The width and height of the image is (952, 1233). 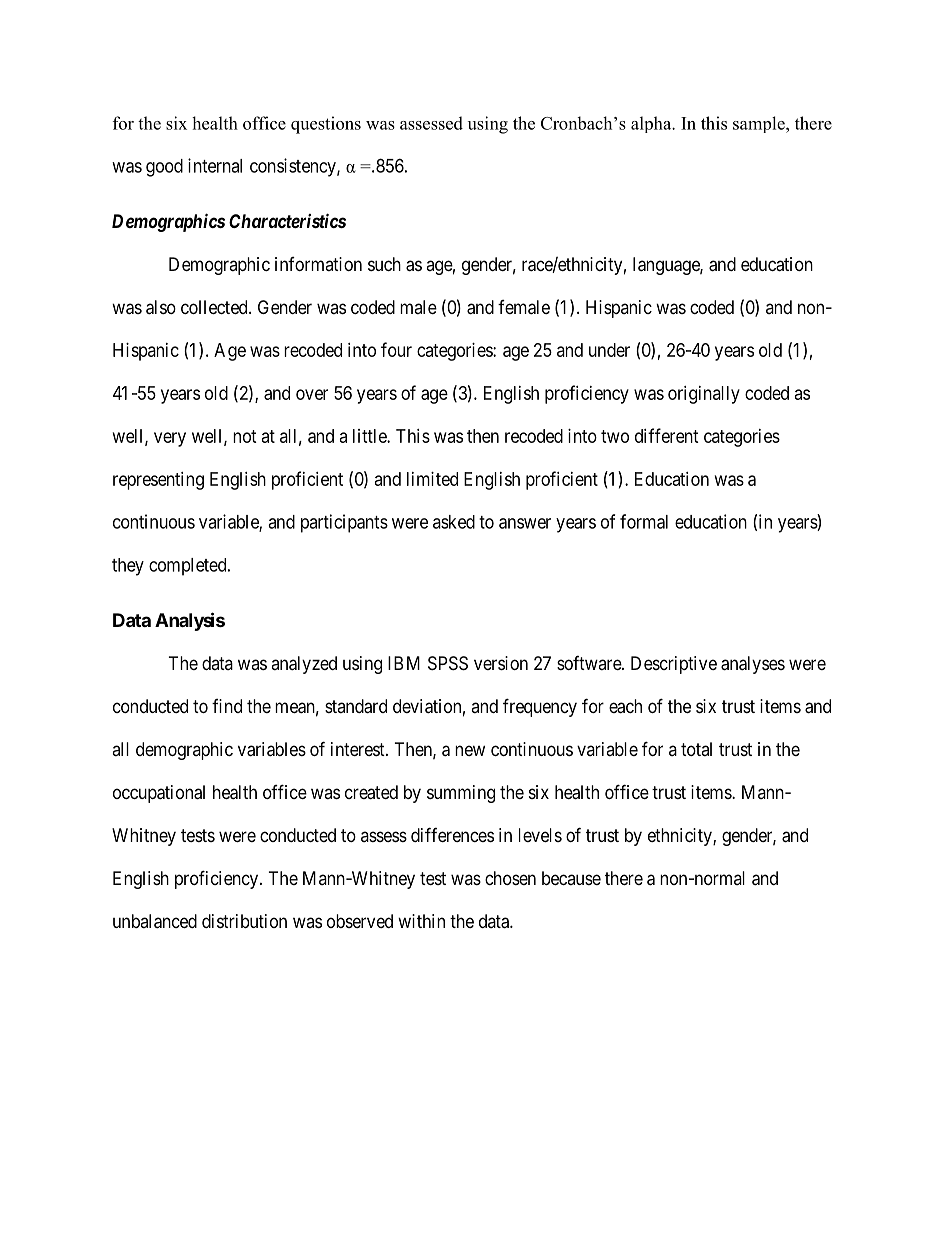 I want to click on within, so click(x=421, y=921).
